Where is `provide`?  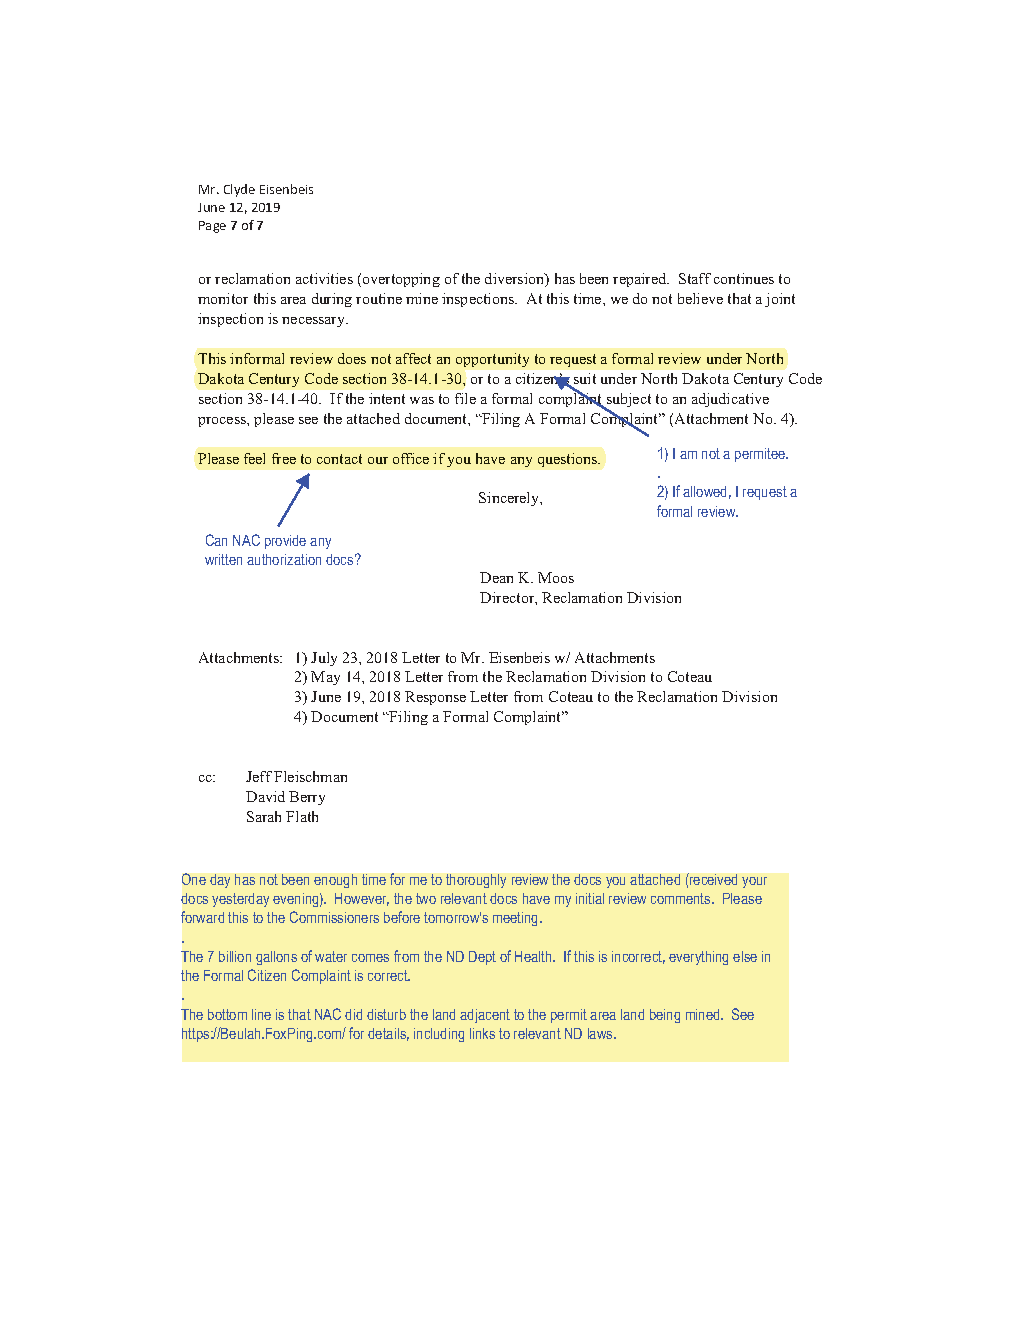 provide is located at coordinates (285, 542).
